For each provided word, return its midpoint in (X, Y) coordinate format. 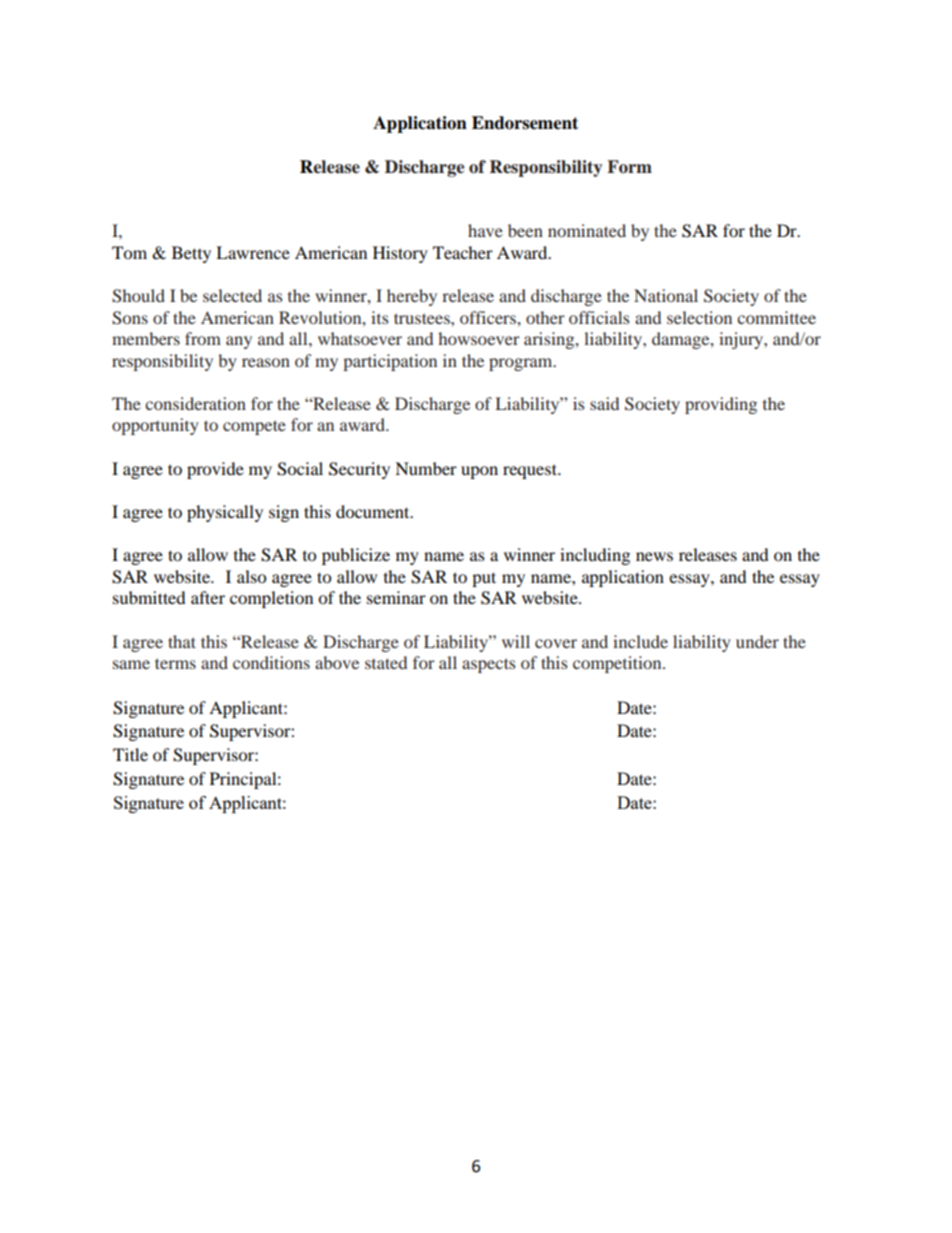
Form (629, 167)
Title (130, 754)
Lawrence (253, 252)
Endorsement (525, 123)
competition (618, 664)
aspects (489, 665)
